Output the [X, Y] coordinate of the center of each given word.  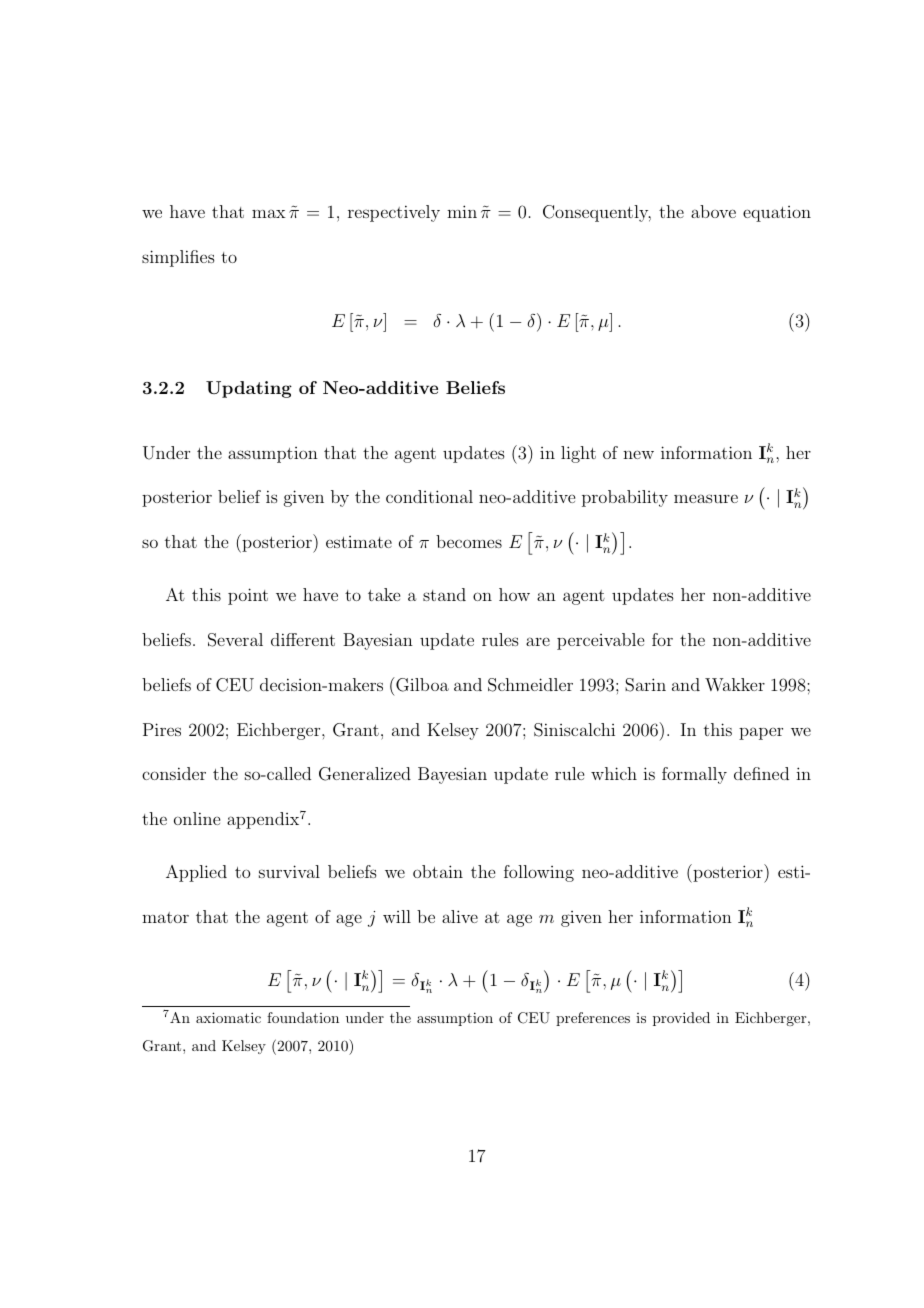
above [713, 211]
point [248, 596]
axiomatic [228, 1017]
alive [460, 916]
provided [681, 1019]
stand [444, 594]
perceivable [600, 641]
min [462, 211]
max [269, 213]
